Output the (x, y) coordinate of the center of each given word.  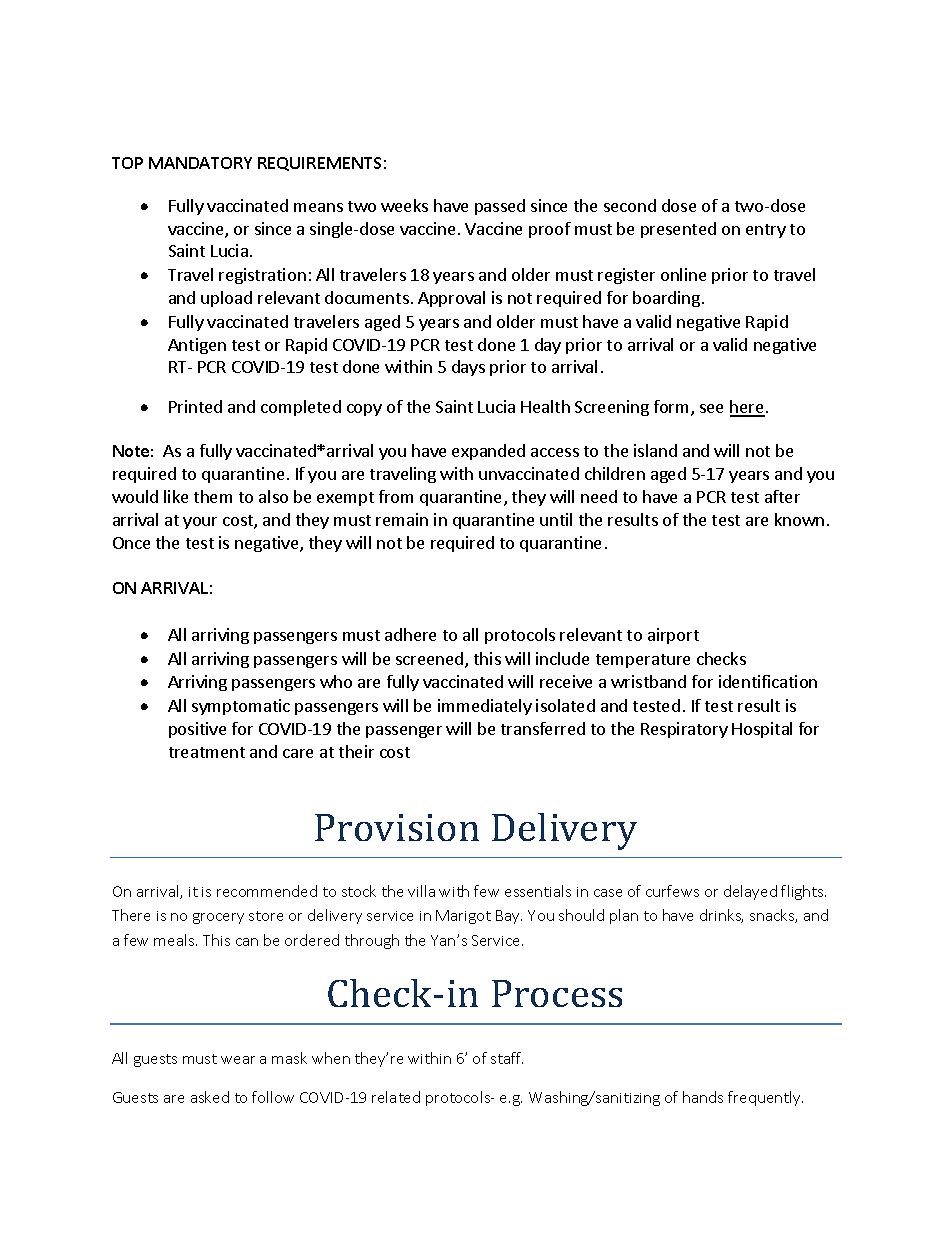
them (213, 496)
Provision (397, 827)
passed (500, 207)
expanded (488, 452)
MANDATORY (200, 163)
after (782, 496)
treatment (207, 752)
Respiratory (684, 730)
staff (507, 1058)
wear (238, 1060)
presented (678, 230)
